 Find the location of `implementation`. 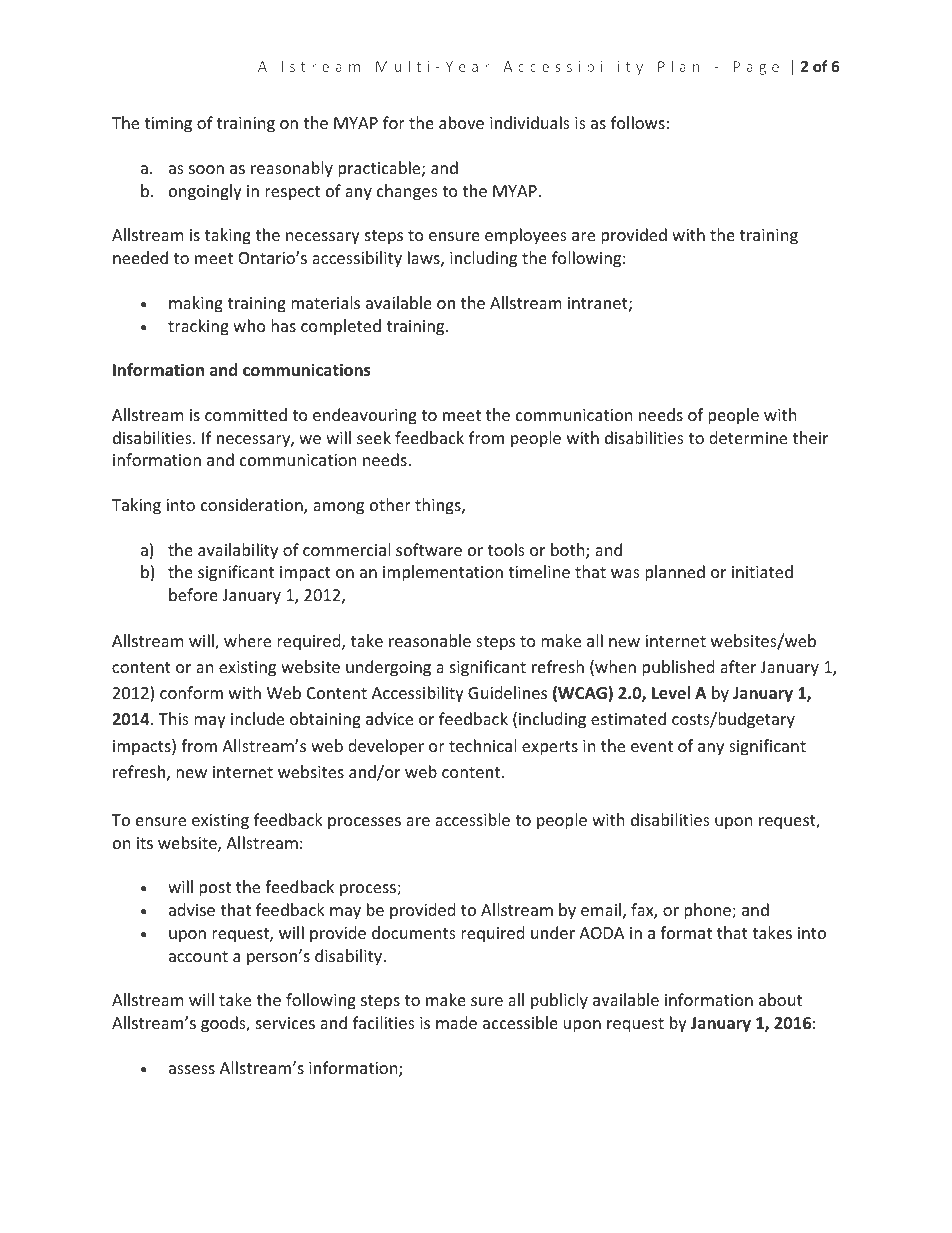

implementation is located at coordinates (443, 573).
